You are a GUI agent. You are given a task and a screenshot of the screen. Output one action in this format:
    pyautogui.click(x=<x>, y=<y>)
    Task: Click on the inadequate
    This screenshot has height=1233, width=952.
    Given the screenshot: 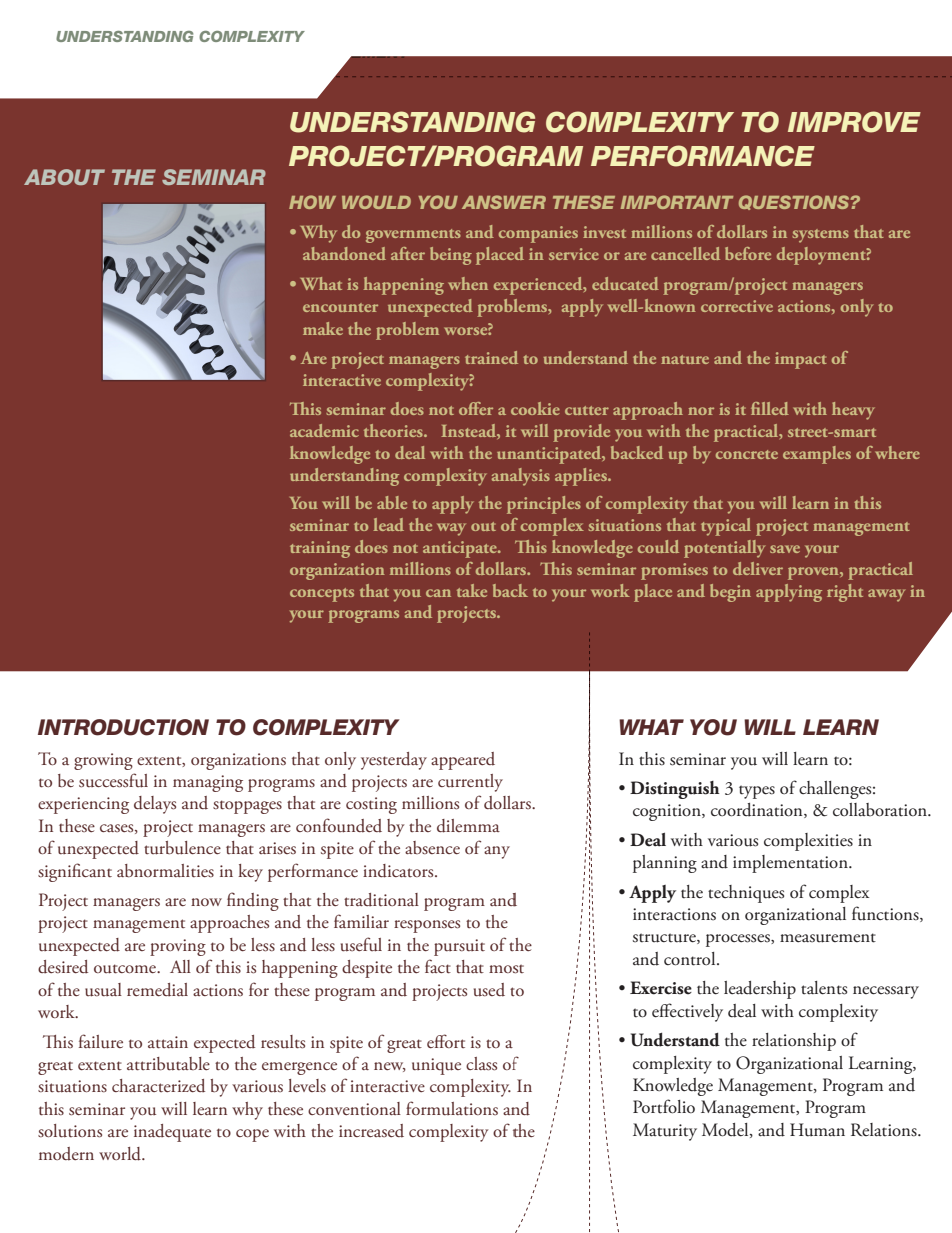 What is the action you would take?
    pyautogui.click(x=172, y=1133)
